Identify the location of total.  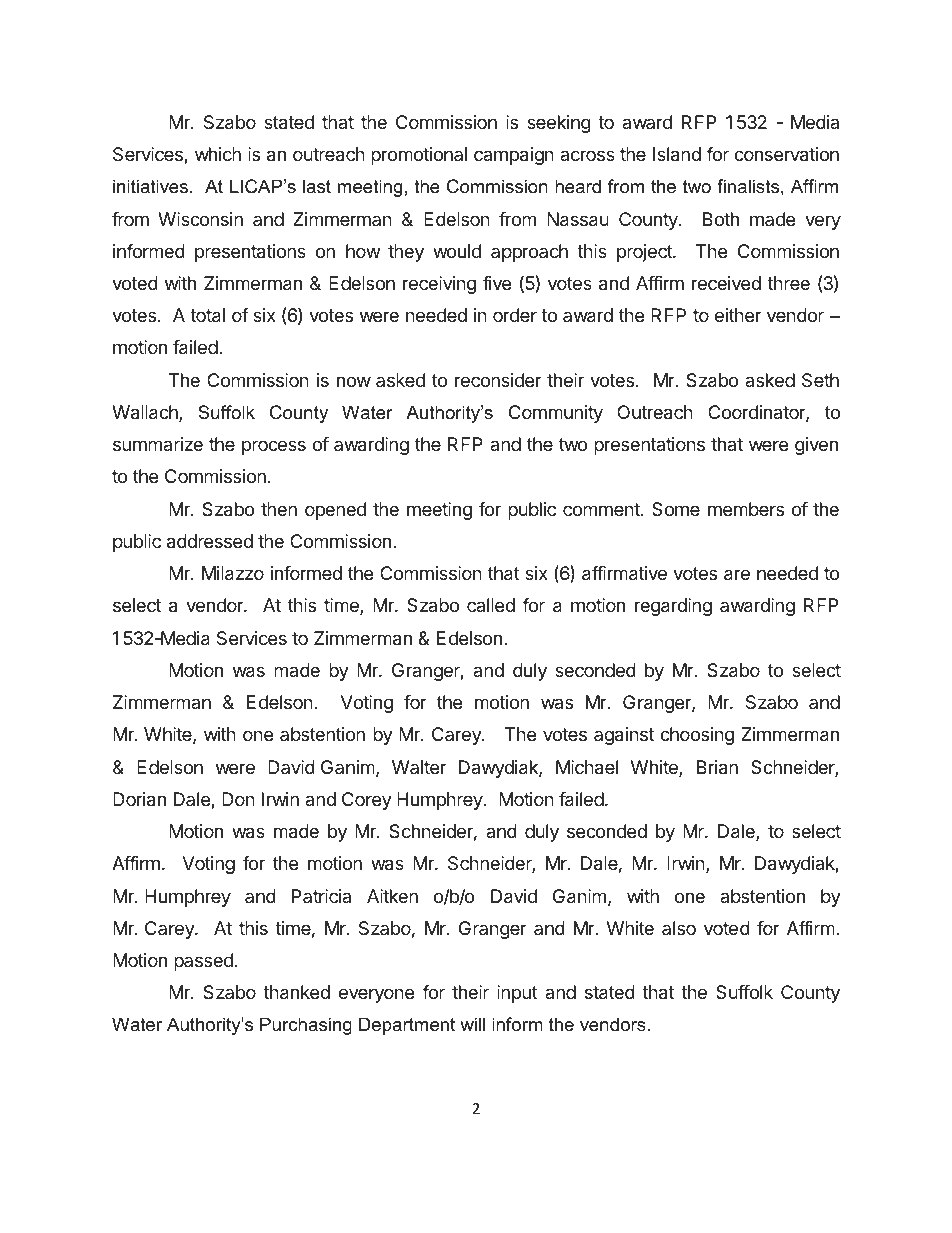
(207, 315).
